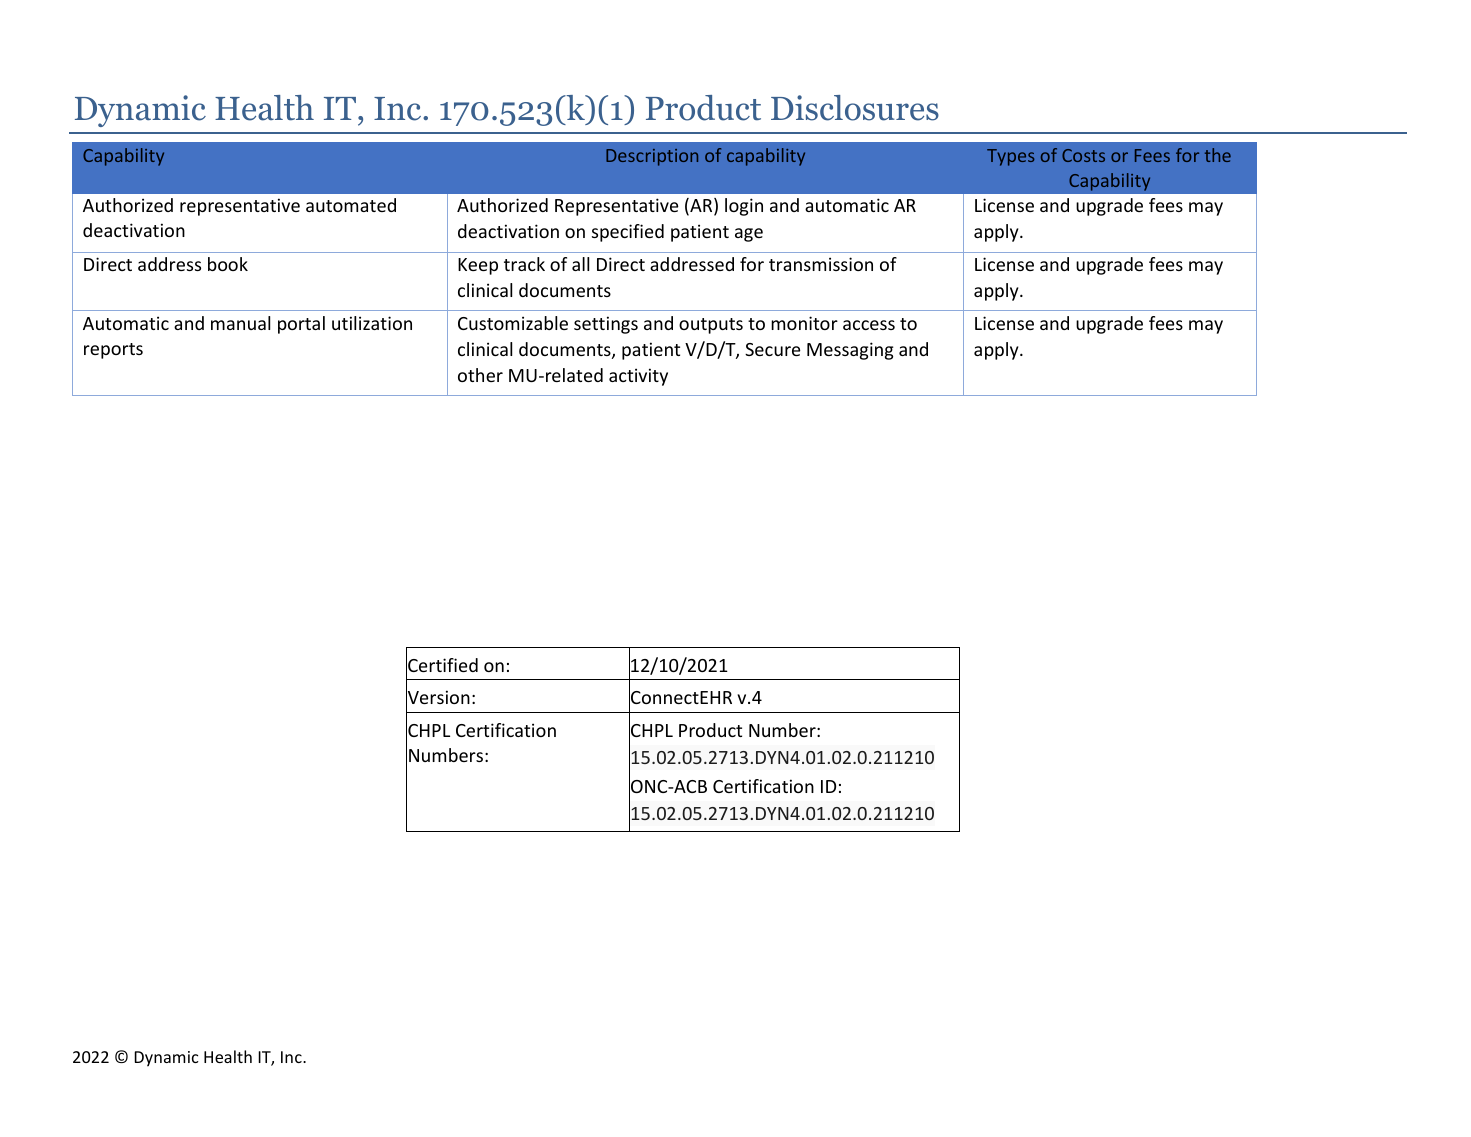 The image size is (1471, 1137). What do you see at coordinates (438, 698) in the image?
I see `Version` at bounding box center [438, 698].
